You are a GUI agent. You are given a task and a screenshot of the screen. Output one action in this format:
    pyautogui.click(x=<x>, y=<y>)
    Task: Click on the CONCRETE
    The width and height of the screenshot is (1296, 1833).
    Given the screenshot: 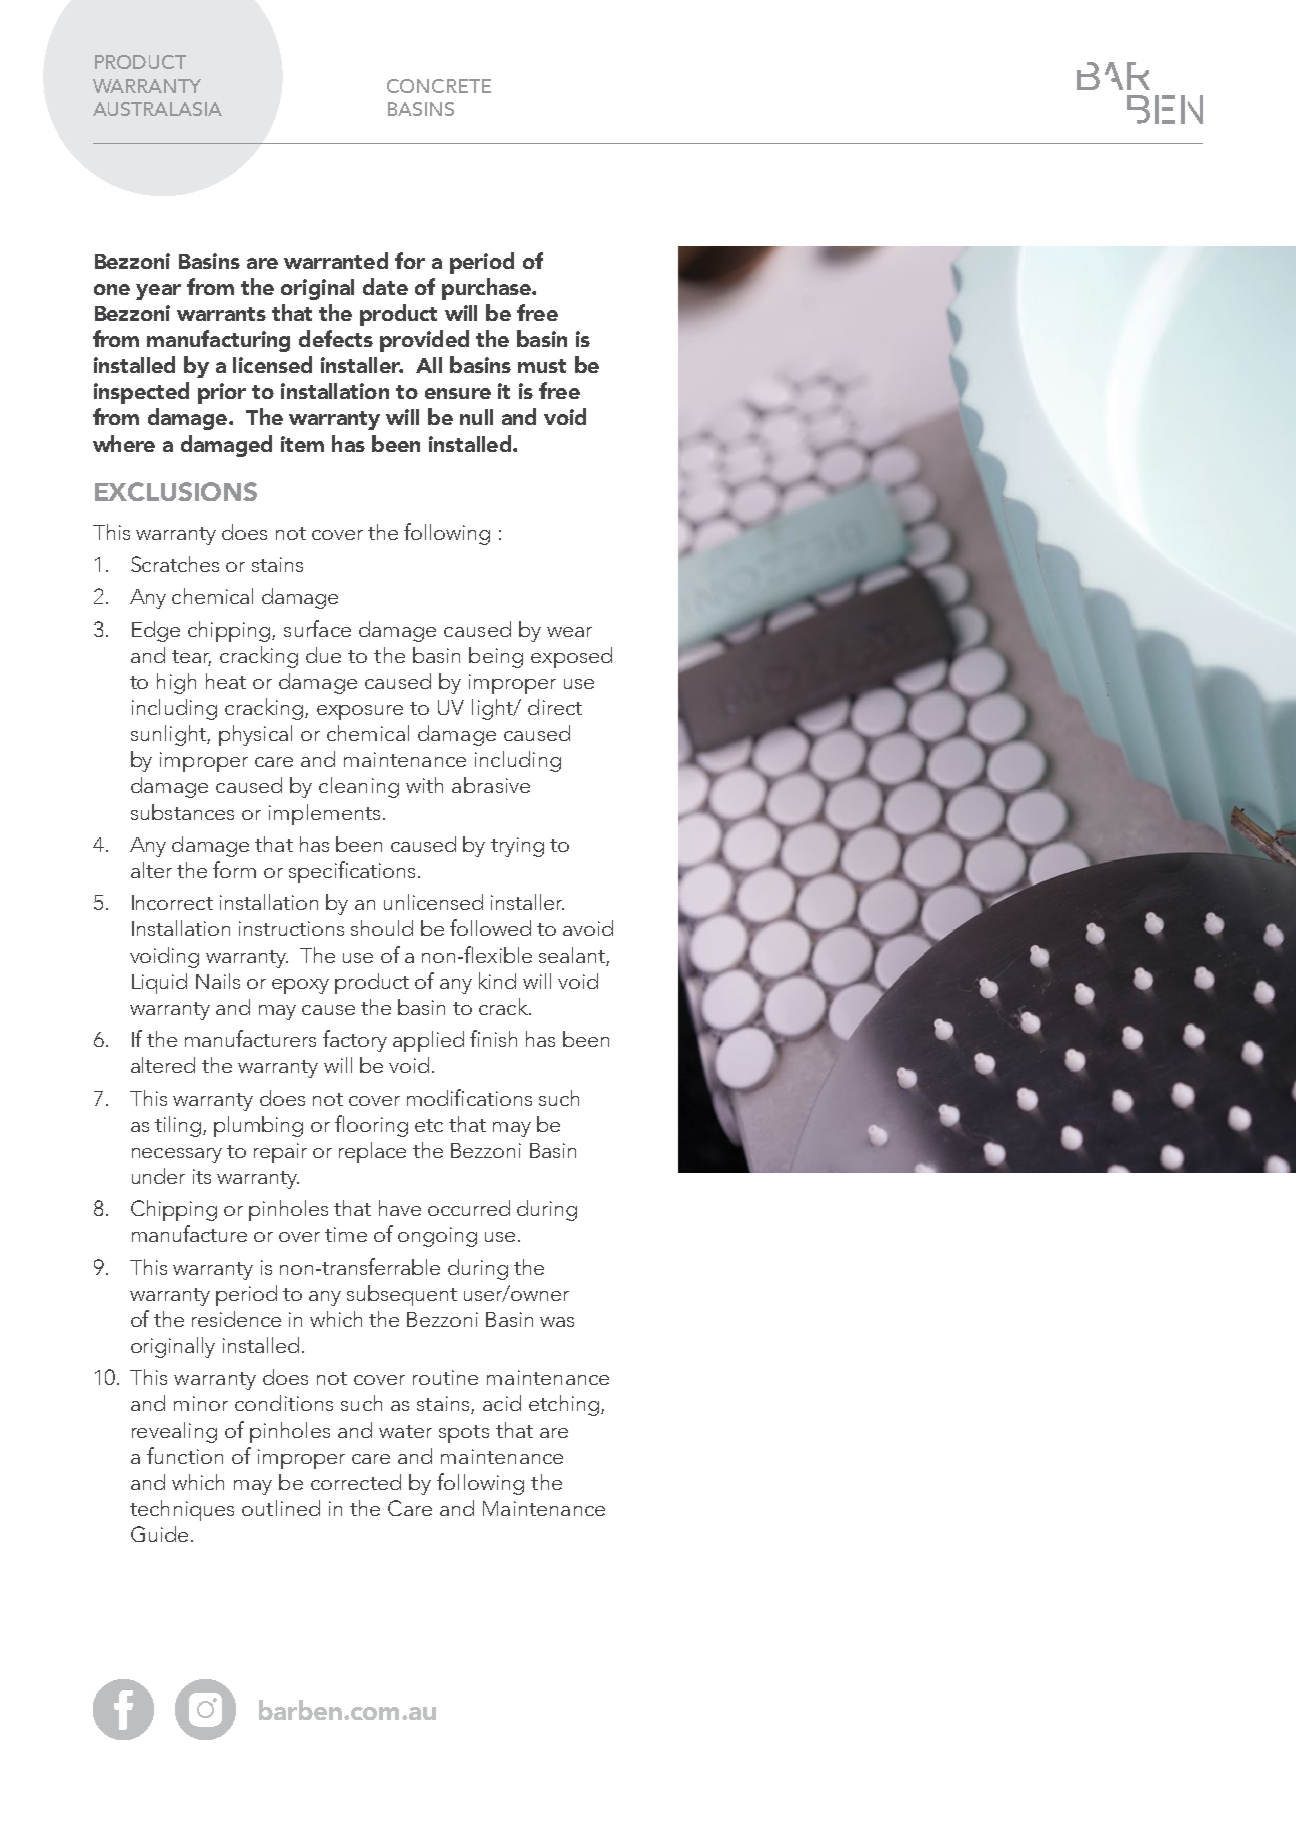 What is the action you would take?
    pyautogui.click(x=439, y=86)
